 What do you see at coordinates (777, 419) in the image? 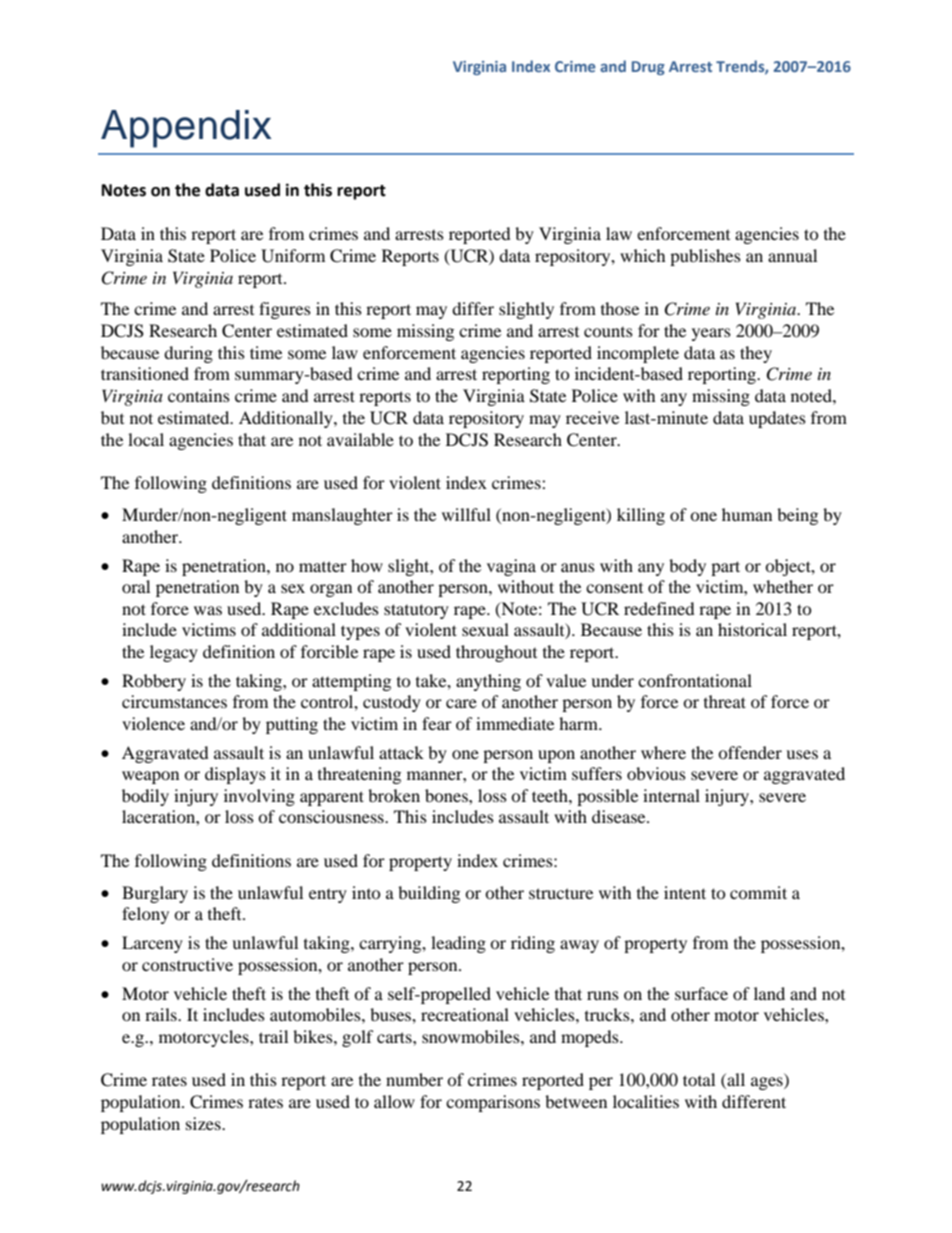
I see `updates` at bounding box center [777, 419].
